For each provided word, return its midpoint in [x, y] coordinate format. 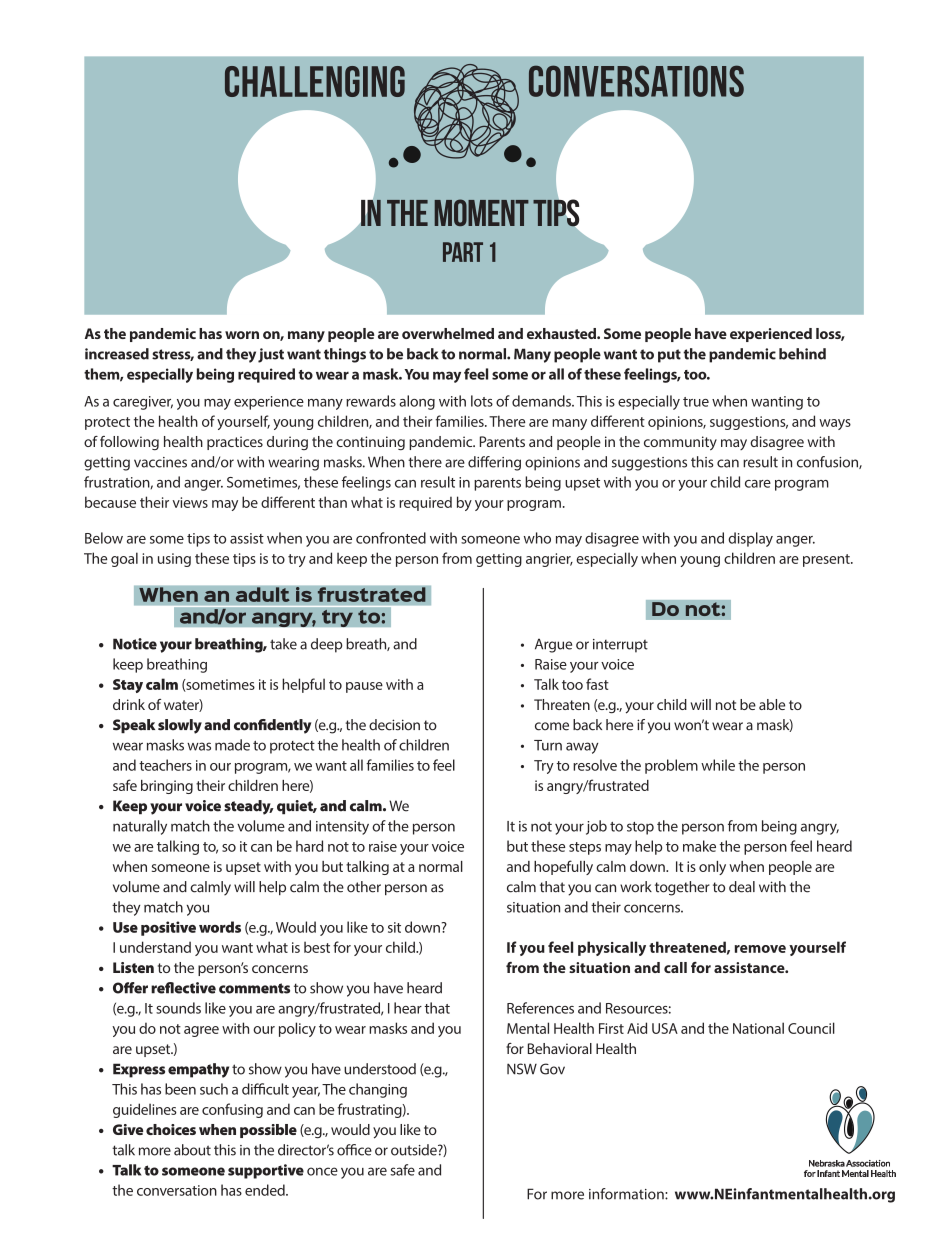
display [750, 539]
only [712, 868]
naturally [140, 827]
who [537, 538]
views [190, 502]
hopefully [563, 867]
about [192, 1150]
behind [802, 354]
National [758, 1028]
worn [242, 335]
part [463, 252]
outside [415, 1150]
